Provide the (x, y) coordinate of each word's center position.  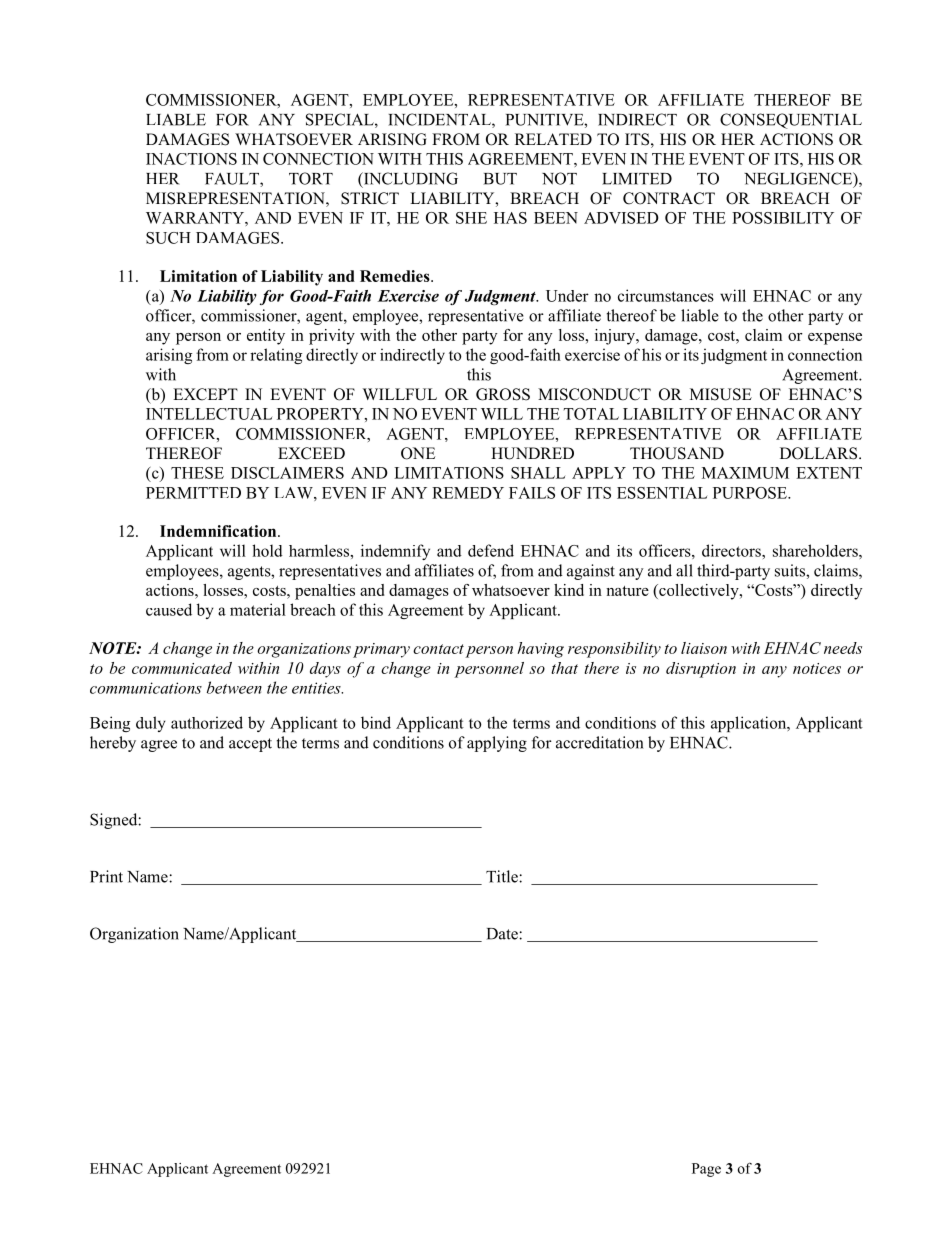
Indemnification (219, 531)
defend (491, 550)
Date (503, 934)
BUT (500, 179)
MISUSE (721, 394)
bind (376, 722)
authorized (207, 722)
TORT (311, 178)
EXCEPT (205, 394)
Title (503, 876)
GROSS (503, 394)
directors (732, 550)
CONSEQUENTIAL (791, 121)
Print (106, 876)
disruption (701, 670)
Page (706, 1170)
